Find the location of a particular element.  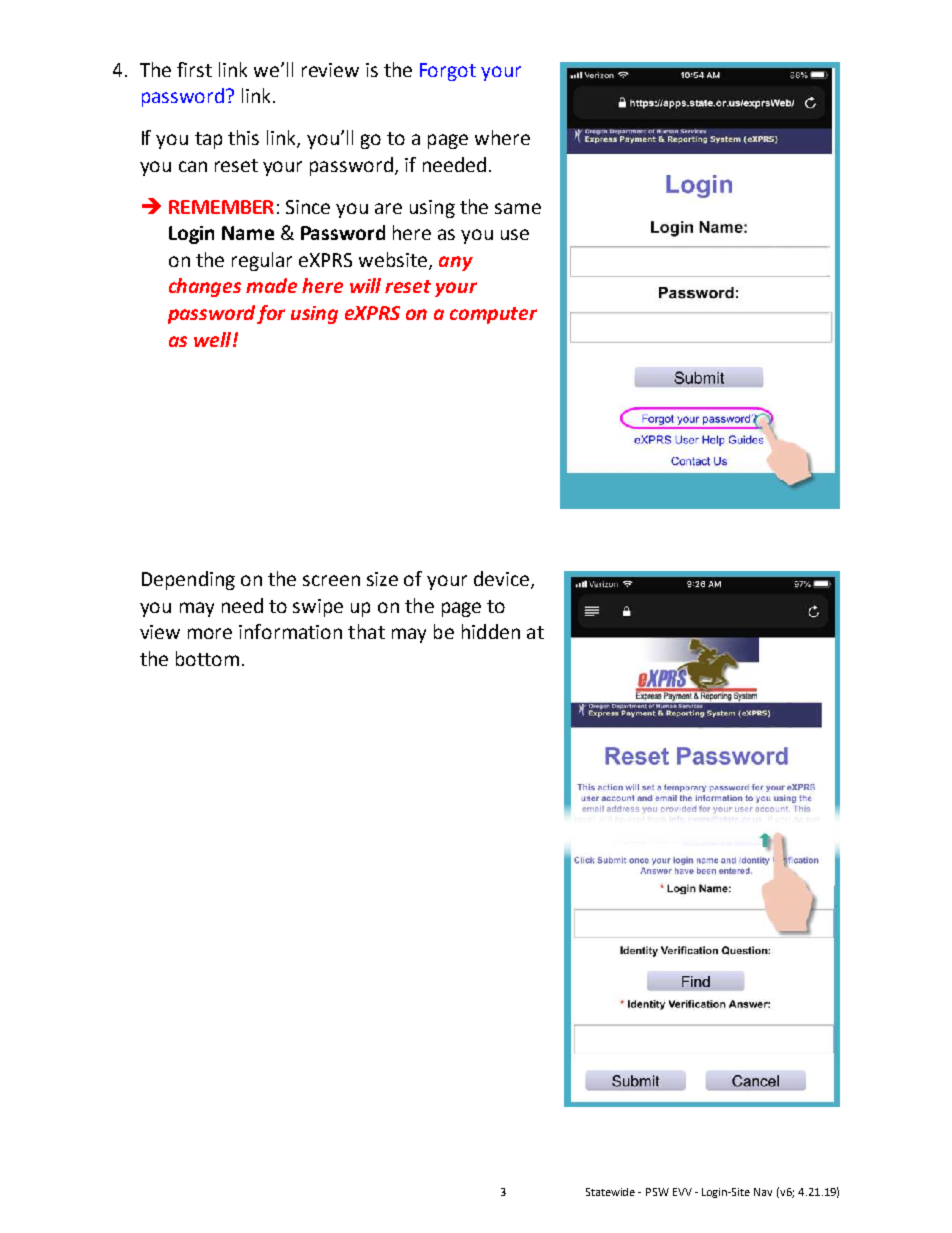

Statewide is located at coordinates (610, 1192).
